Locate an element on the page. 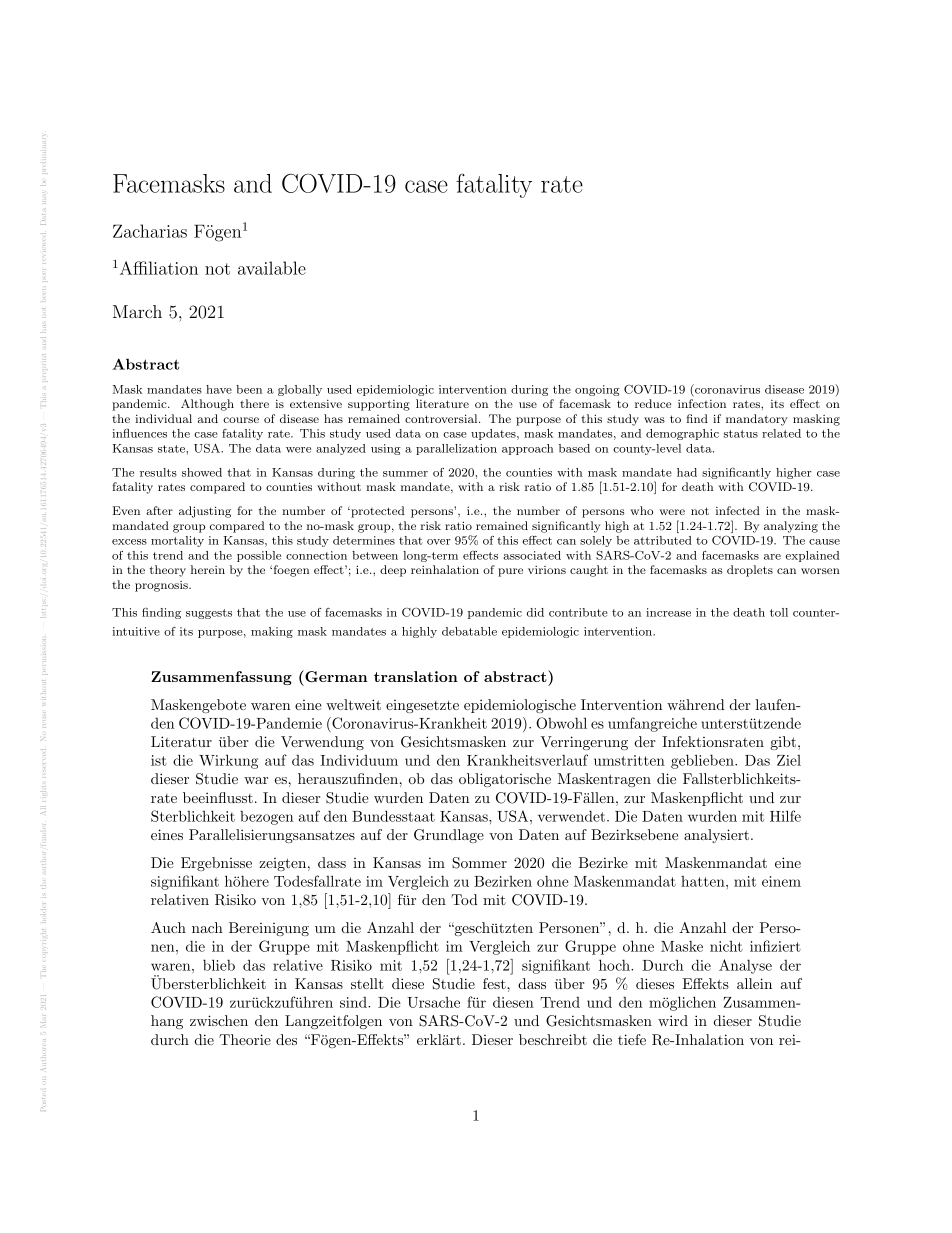 Image resolution: width=952 pixels, height=1233 pixels. suggests is located at coordinates (209, 614).
